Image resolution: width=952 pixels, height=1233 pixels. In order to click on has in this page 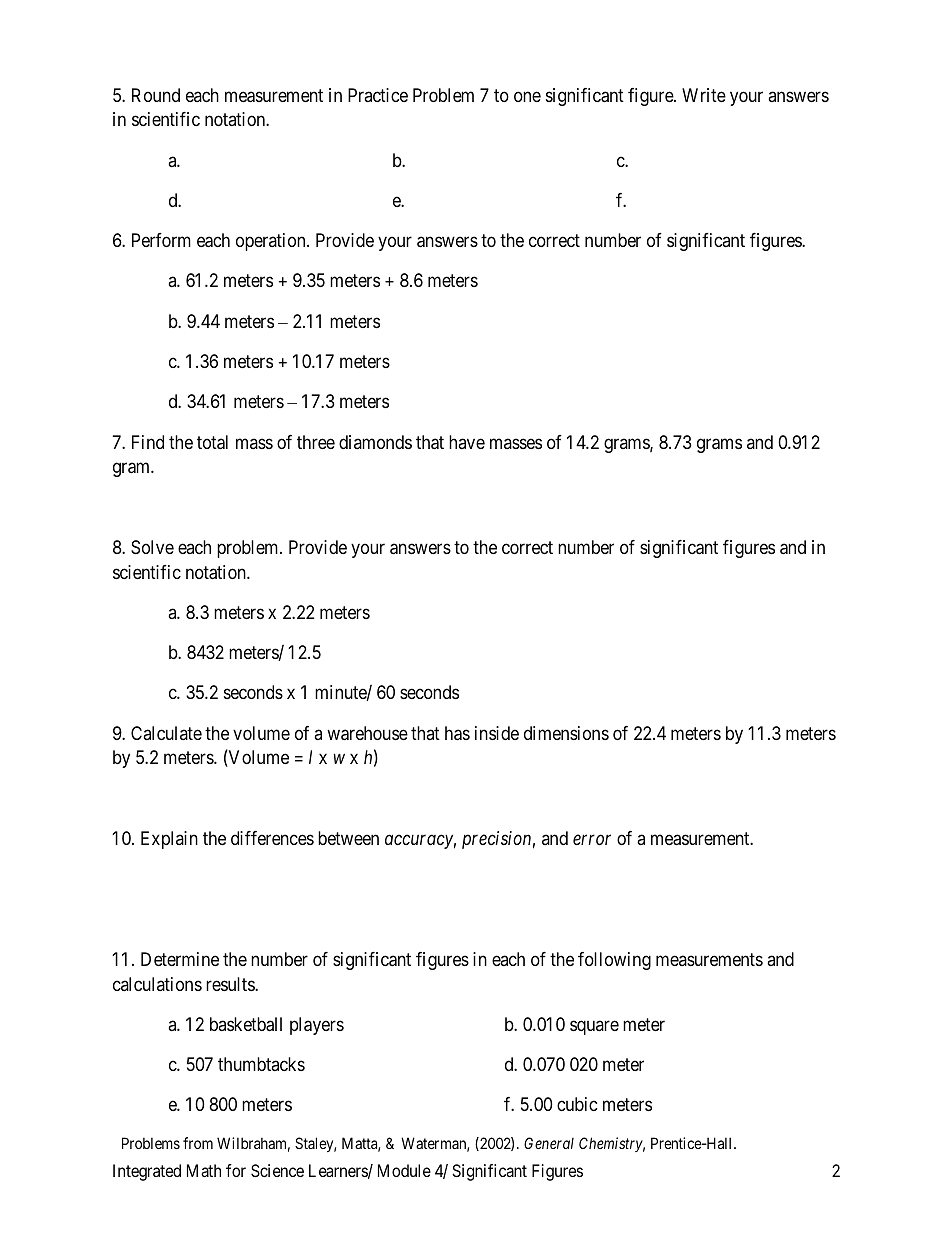, I will do `click(457, 733)`.
